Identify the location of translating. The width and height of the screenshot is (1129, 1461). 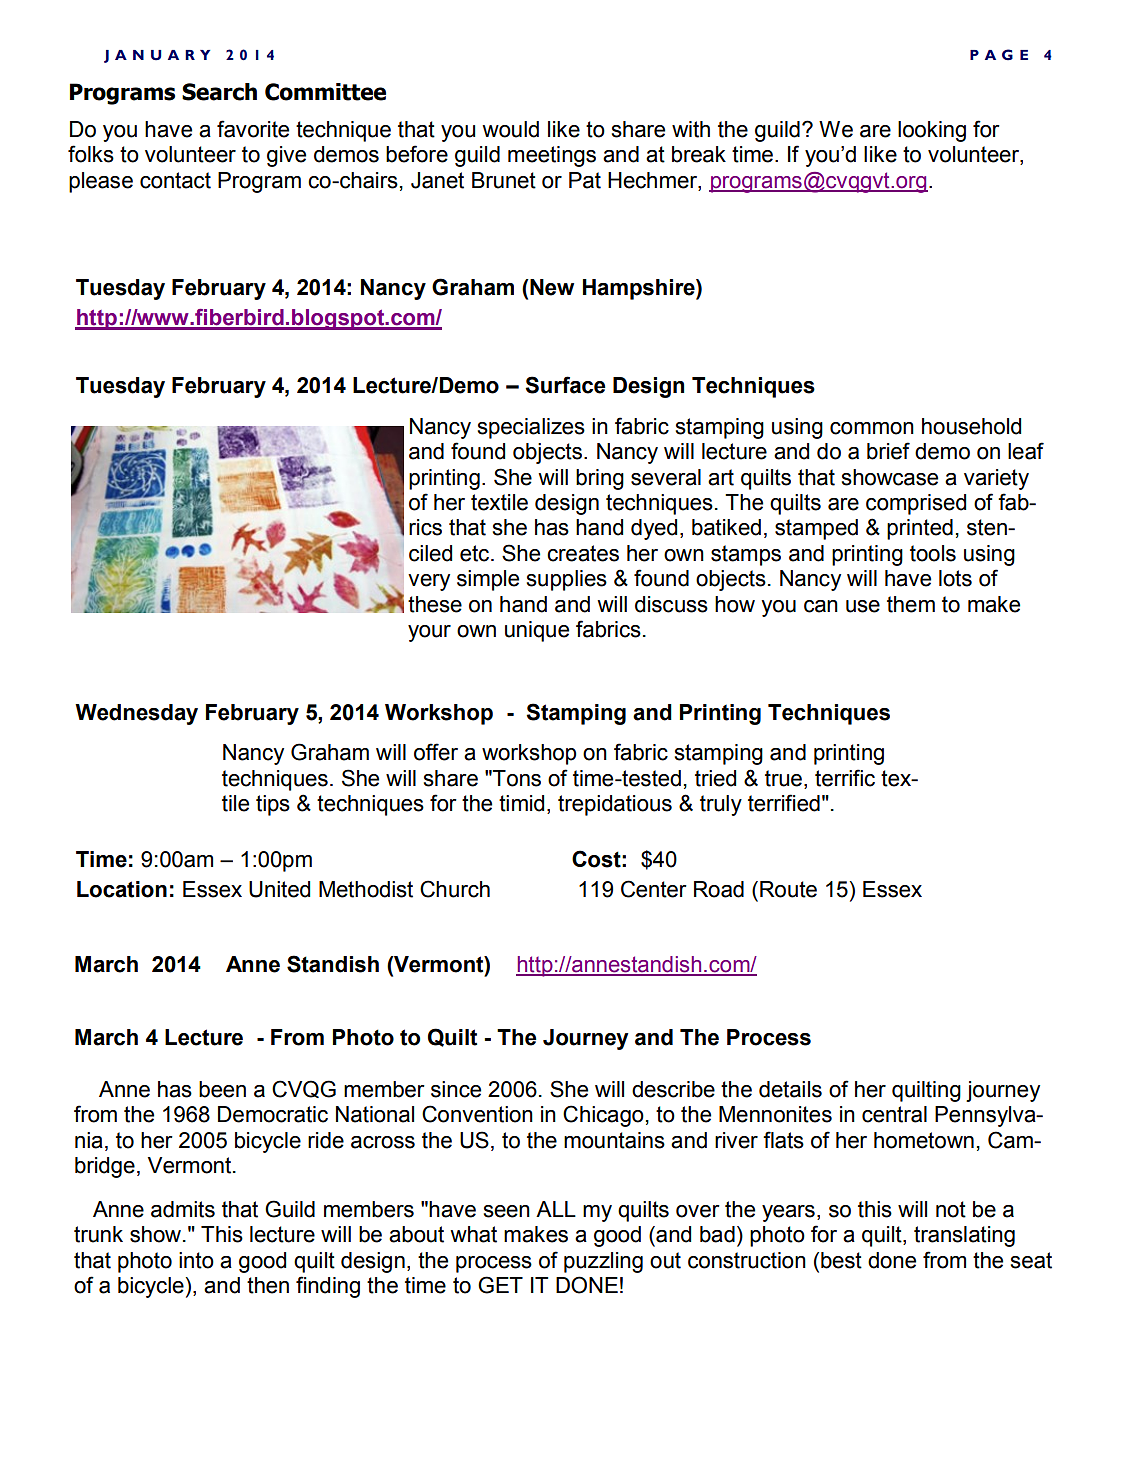
(964, 1236).
